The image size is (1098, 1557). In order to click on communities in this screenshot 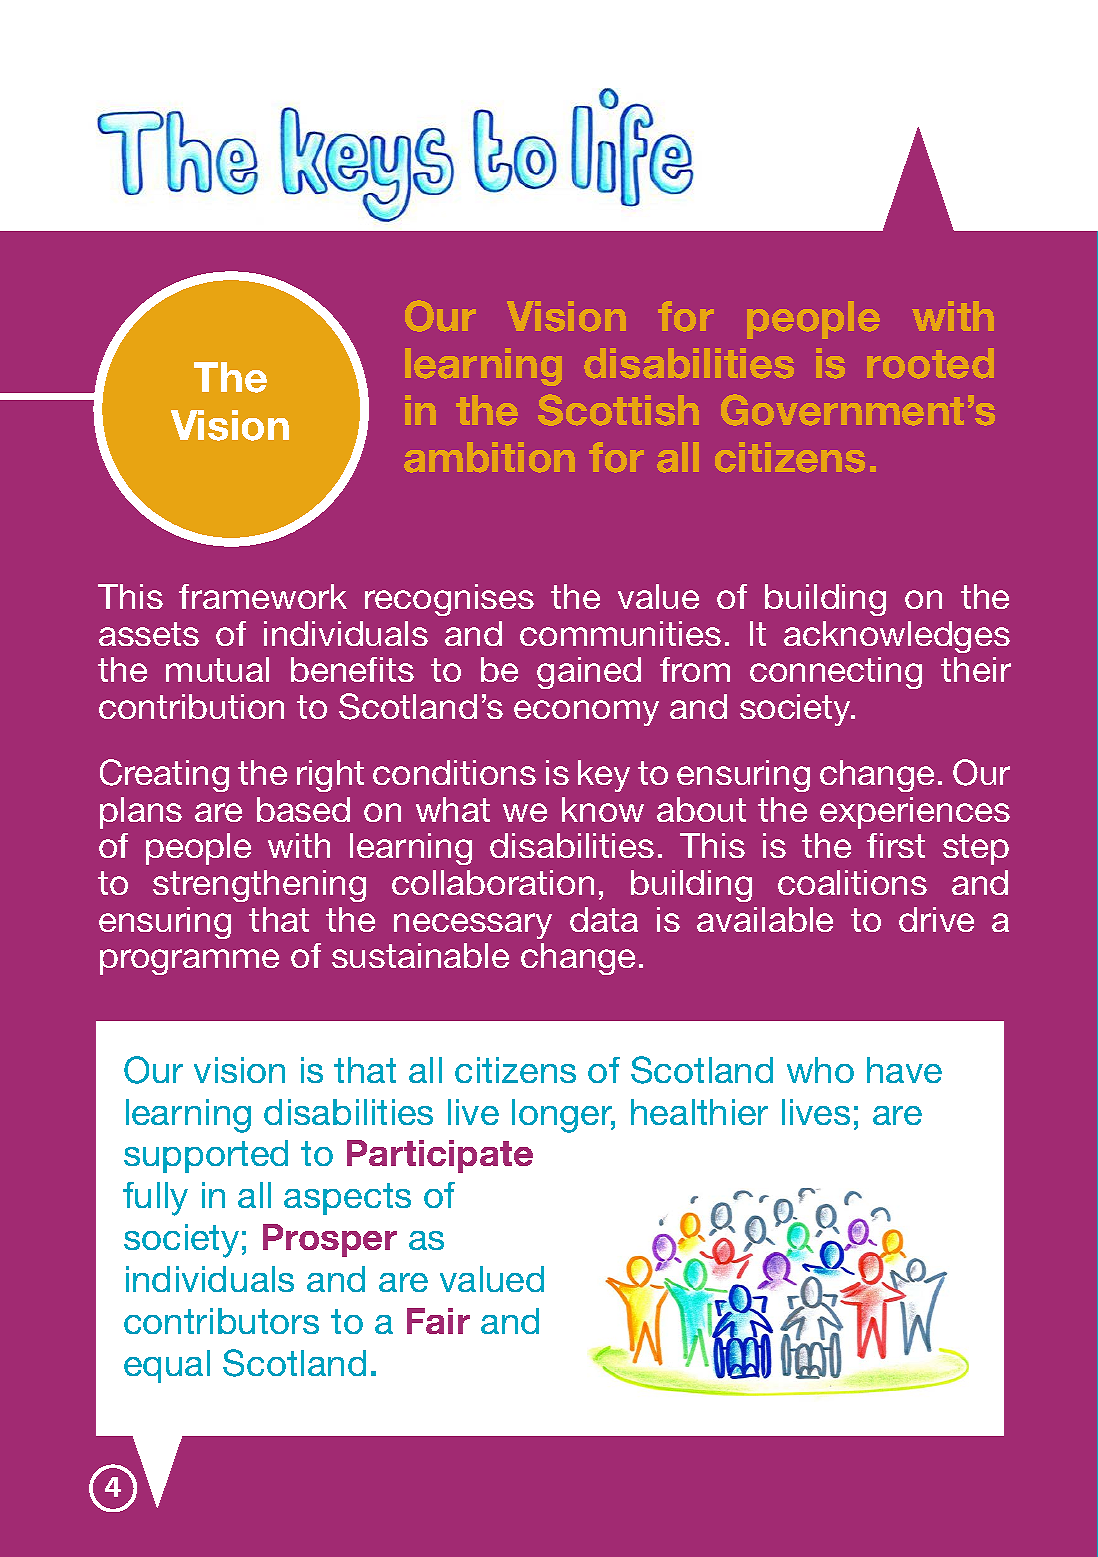, I will do `click(620, 633)`.
